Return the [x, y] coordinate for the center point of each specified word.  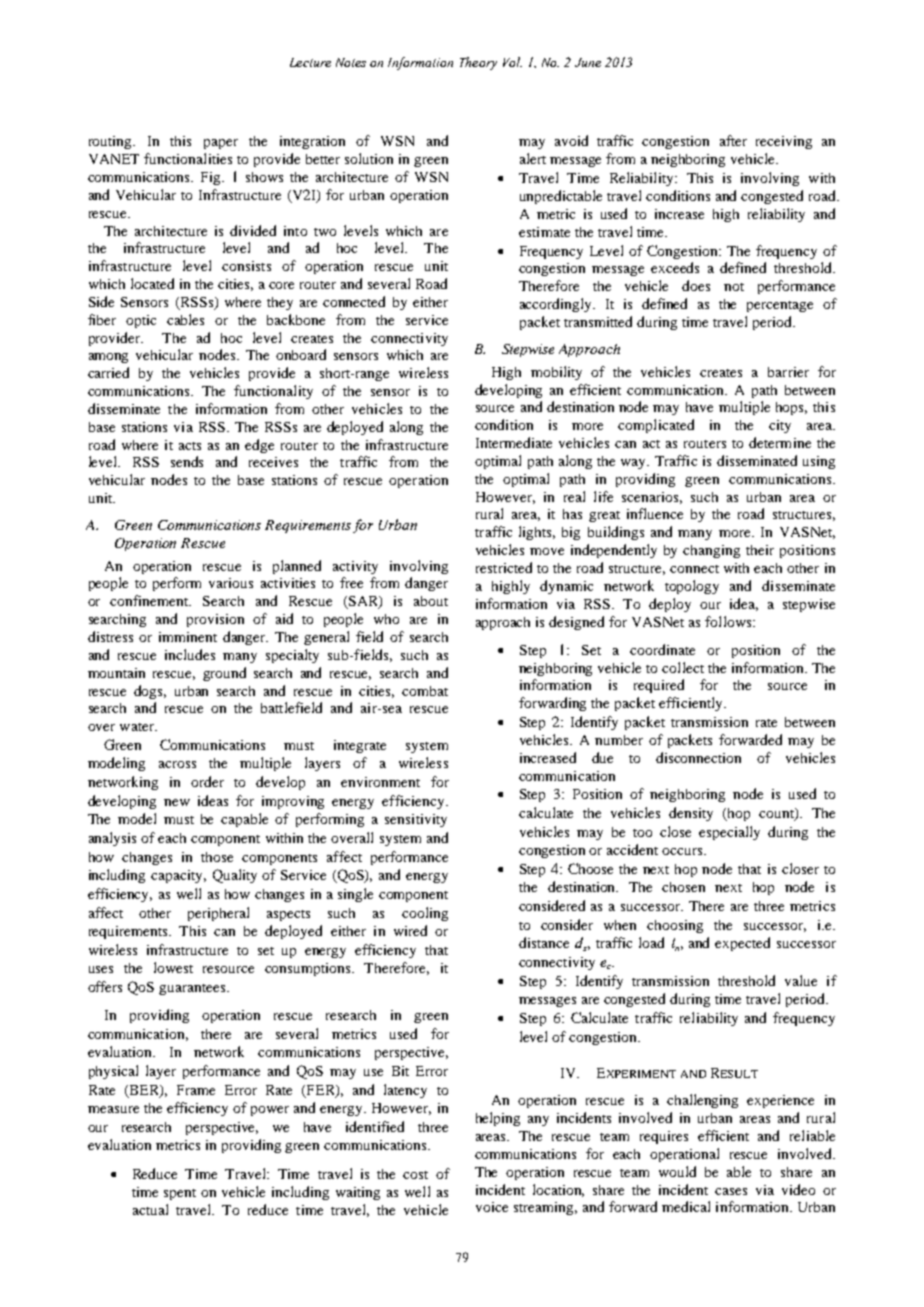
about [431, 601]
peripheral [218, 914]
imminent [188, 637]
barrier [788, 372]
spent [180, 1194]
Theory [478, 63]
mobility [556, 373]
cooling [425, 914]
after [733, 140]
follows [729, 621]
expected [742, 944]
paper [221, 144]
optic [141, 321]
